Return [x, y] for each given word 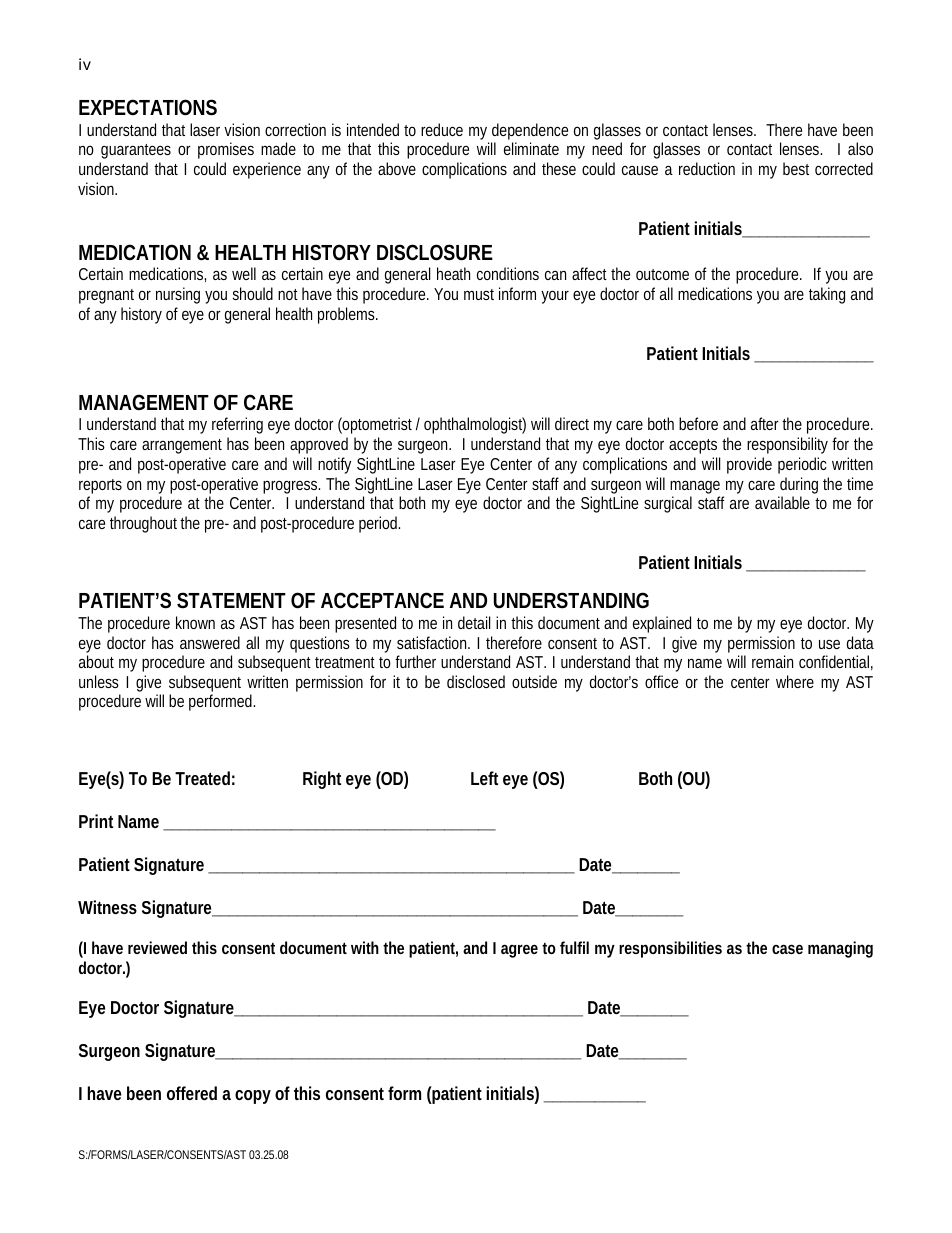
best [796, 168]
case [787, 949]
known [195, 622]
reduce [442, 129]
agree [519, 951]
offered [192, 1093]
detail [474, 622]
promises [226, 150]
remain [772, 661]
